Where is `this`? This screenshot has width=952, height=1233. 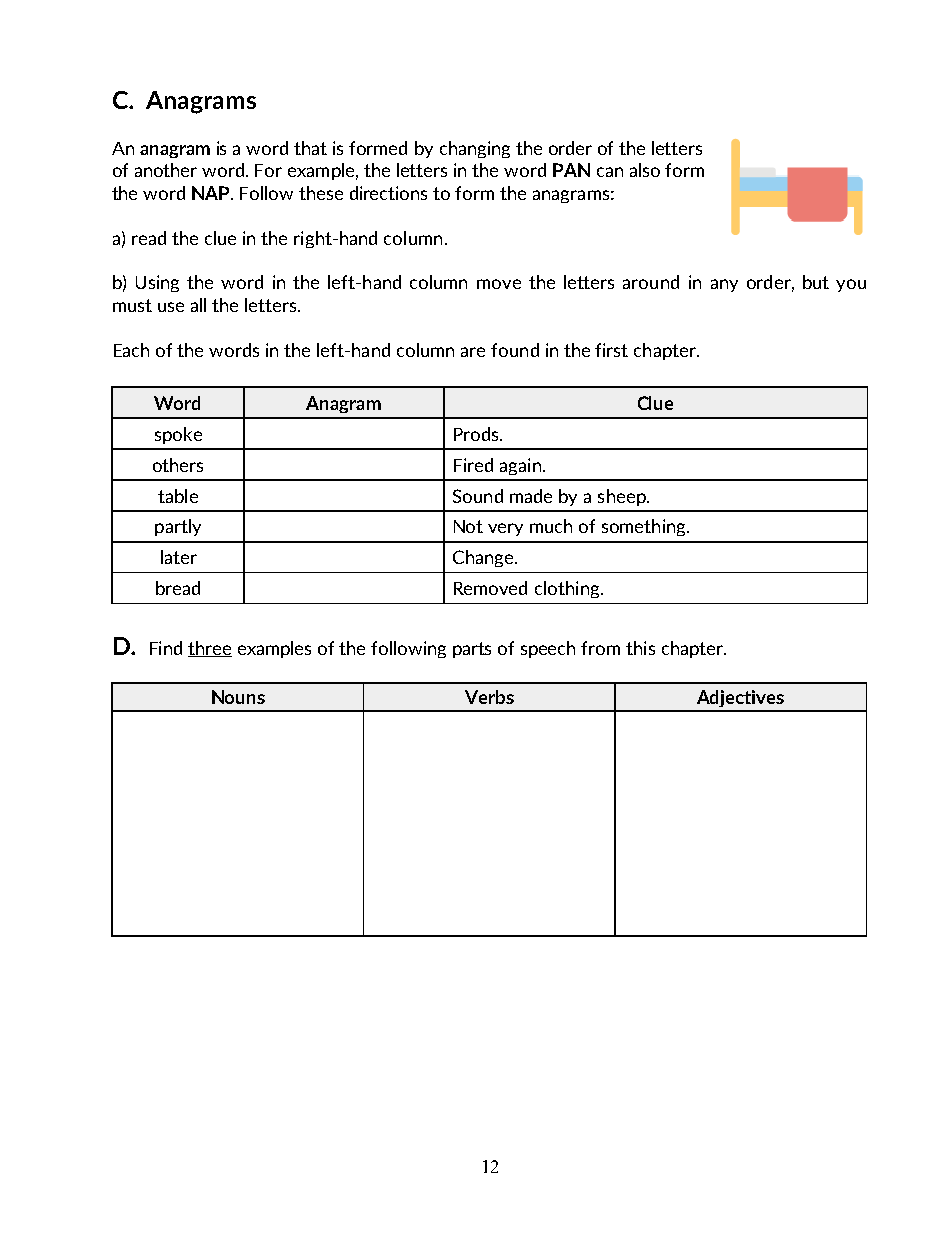 this is located at coordinates (640, 648).
